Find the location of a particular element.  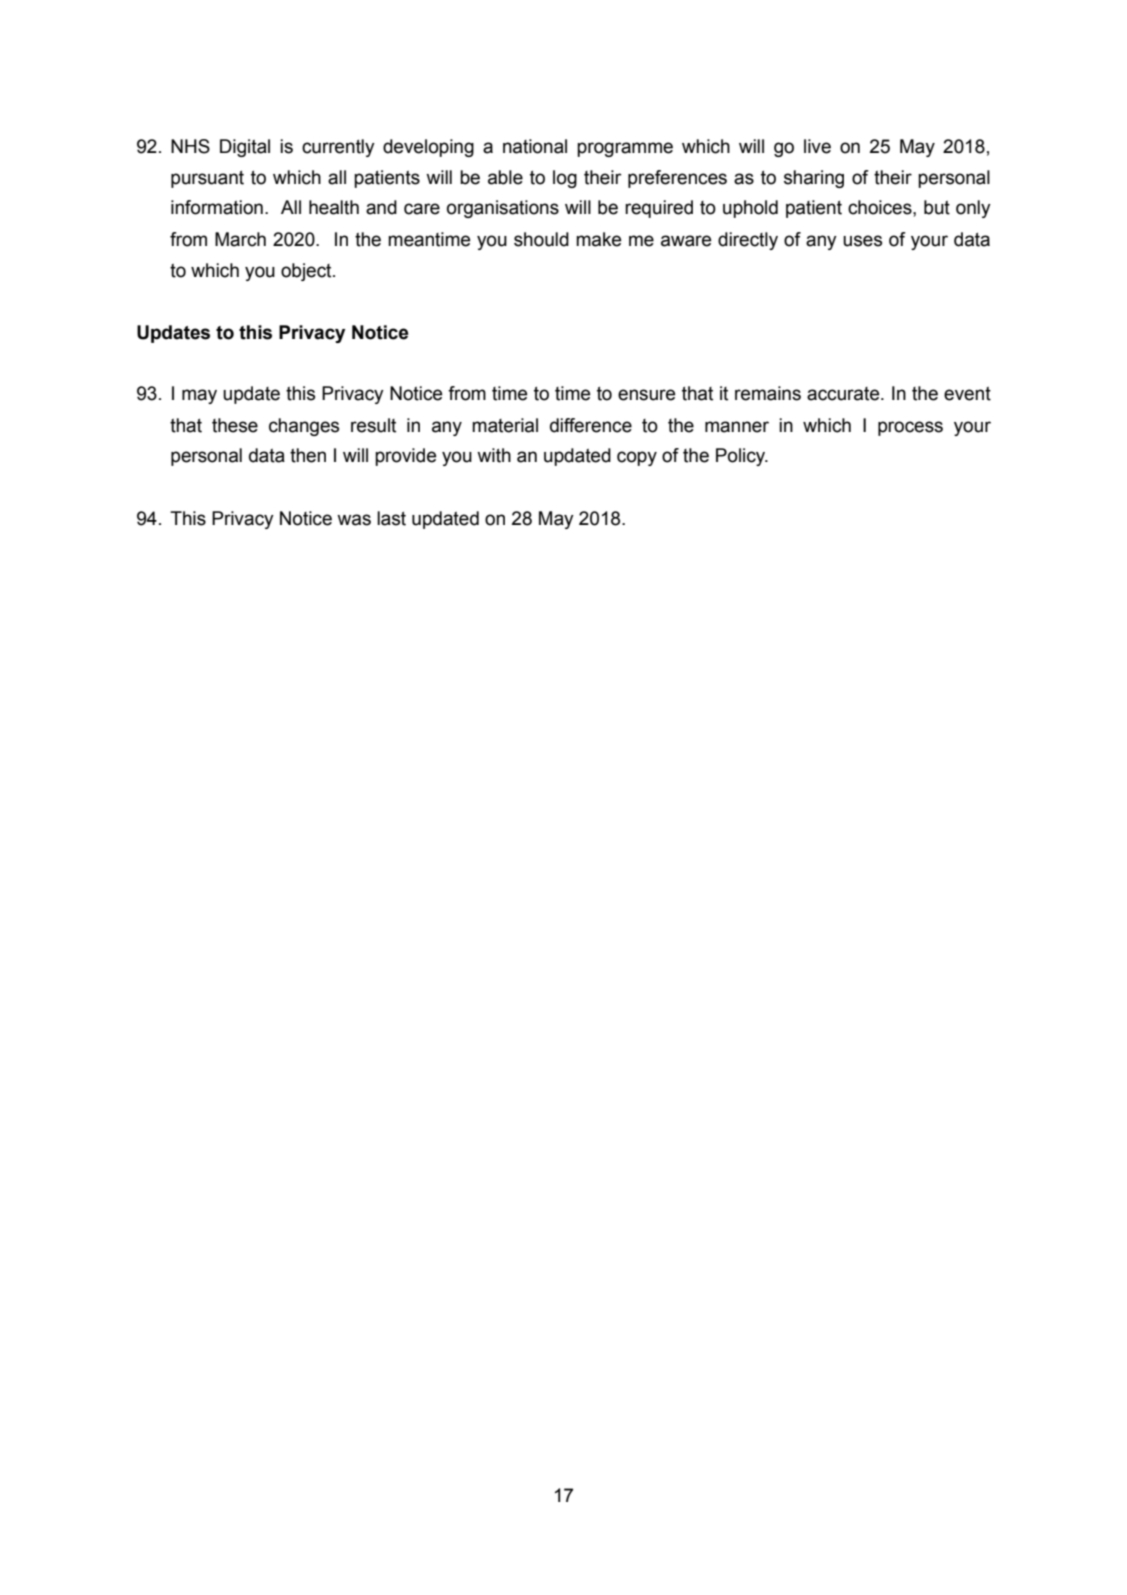

last is located at coordinates (391, 518).
